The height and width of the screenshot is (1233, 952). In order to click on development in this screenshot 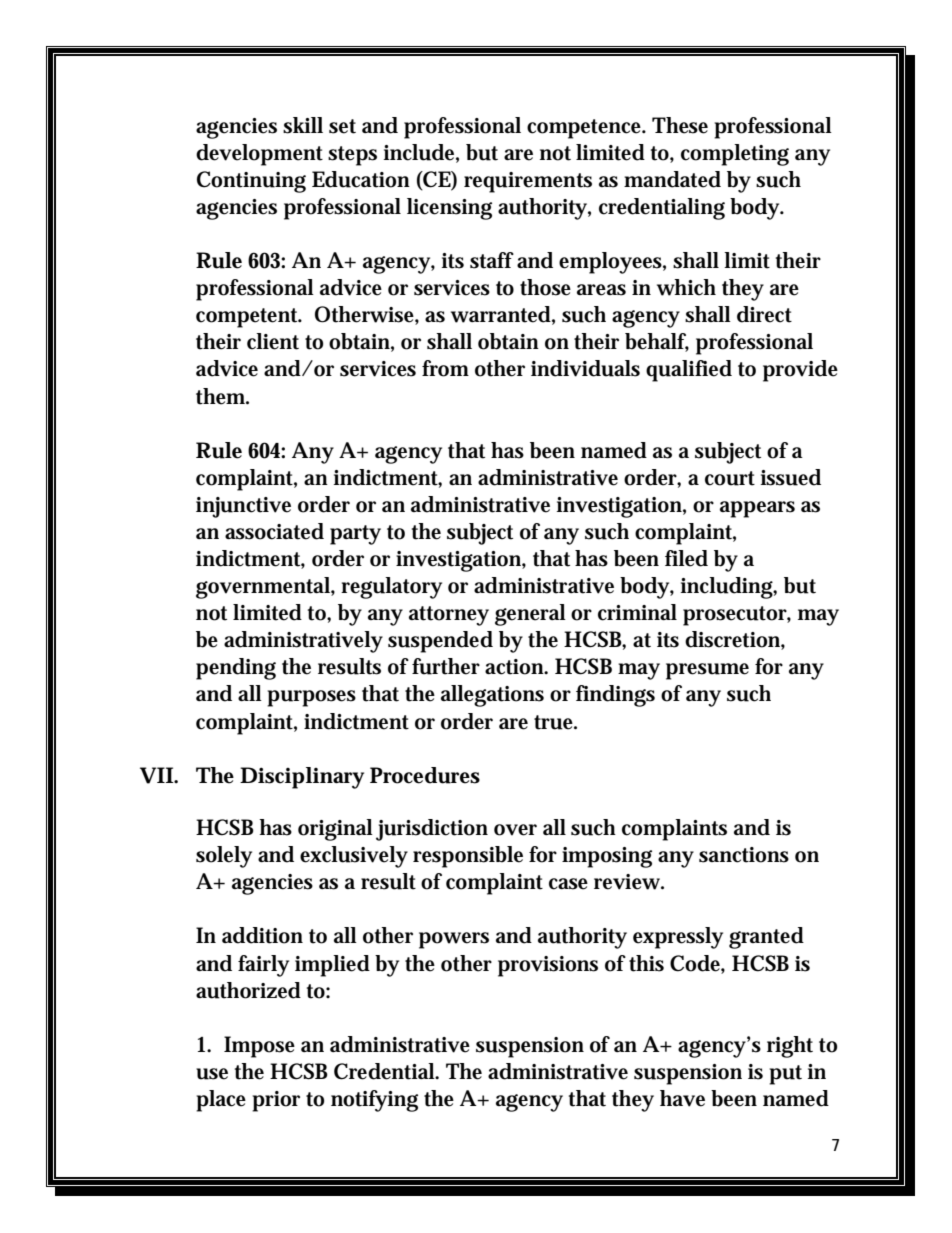, I will do `click(259, 155)`.
